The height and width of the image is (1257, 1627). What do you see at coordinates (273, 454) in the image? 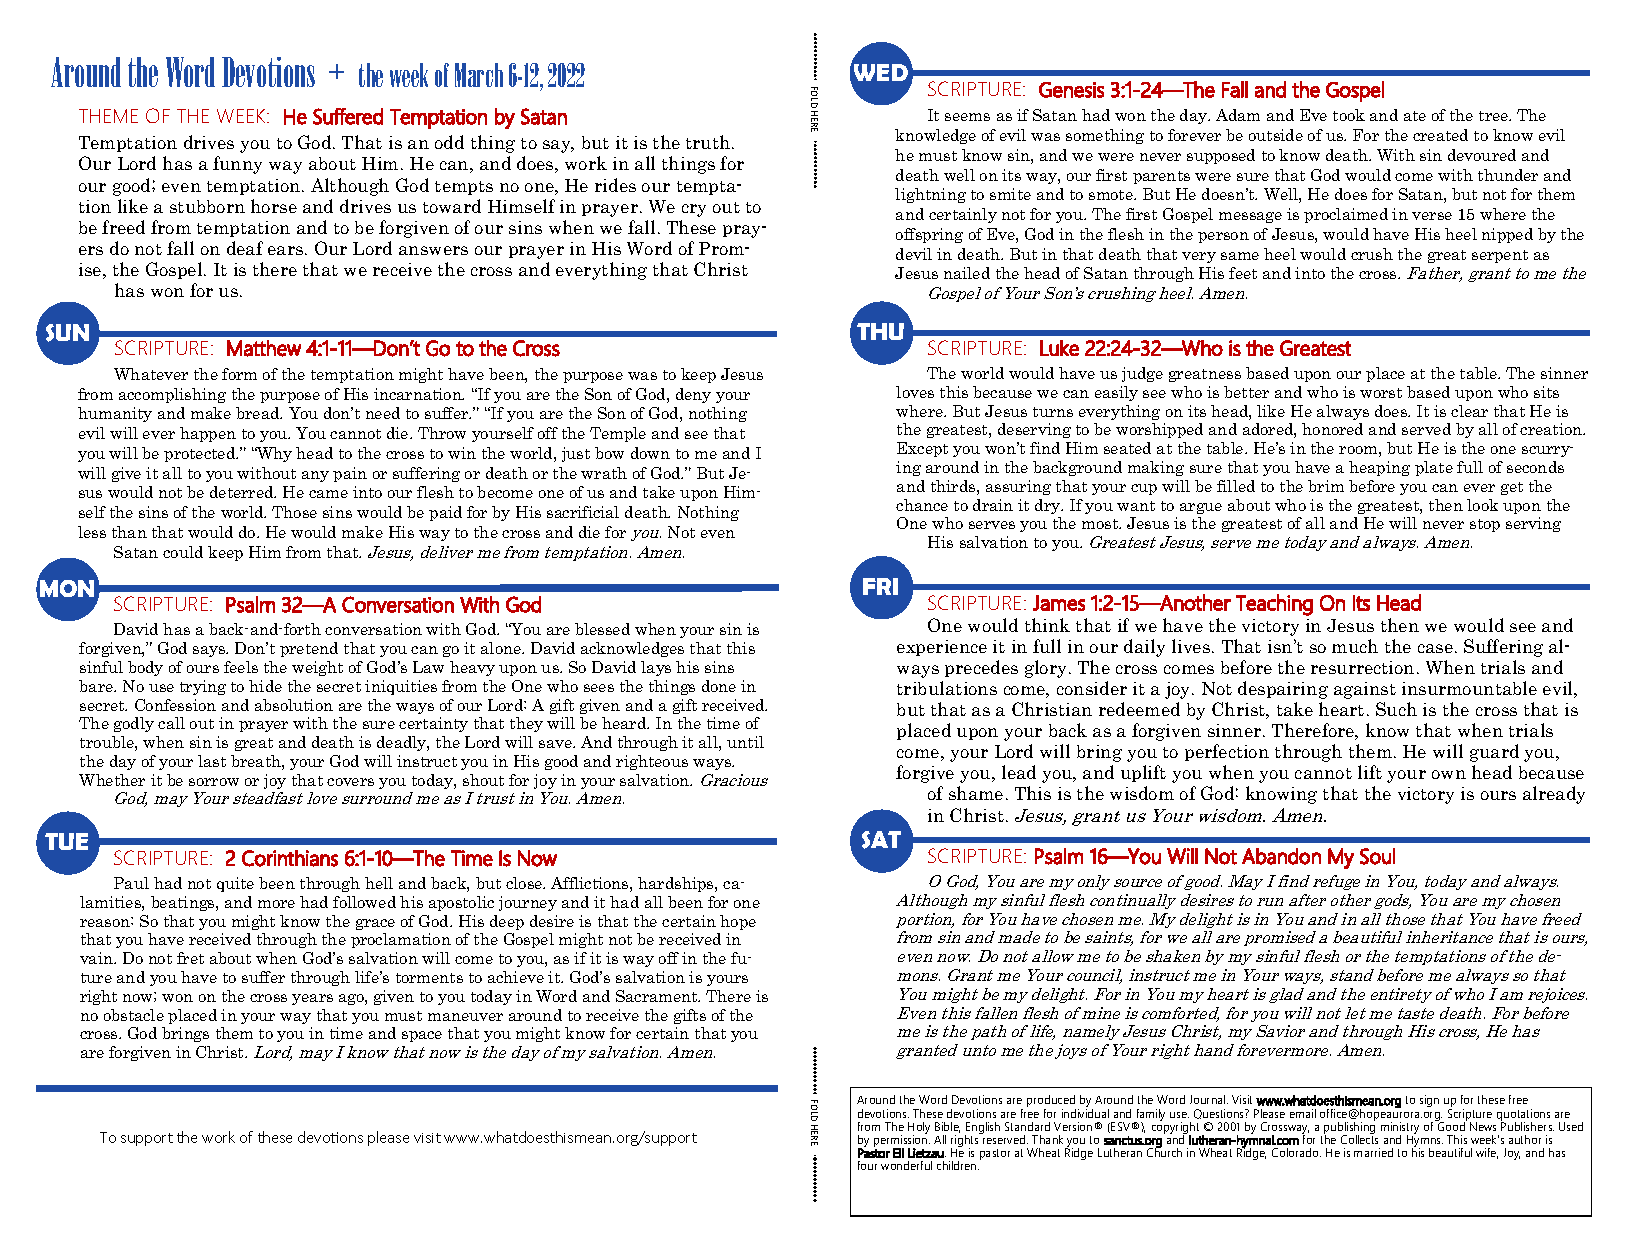
I see `Why` at bounding box center [273, 454].
